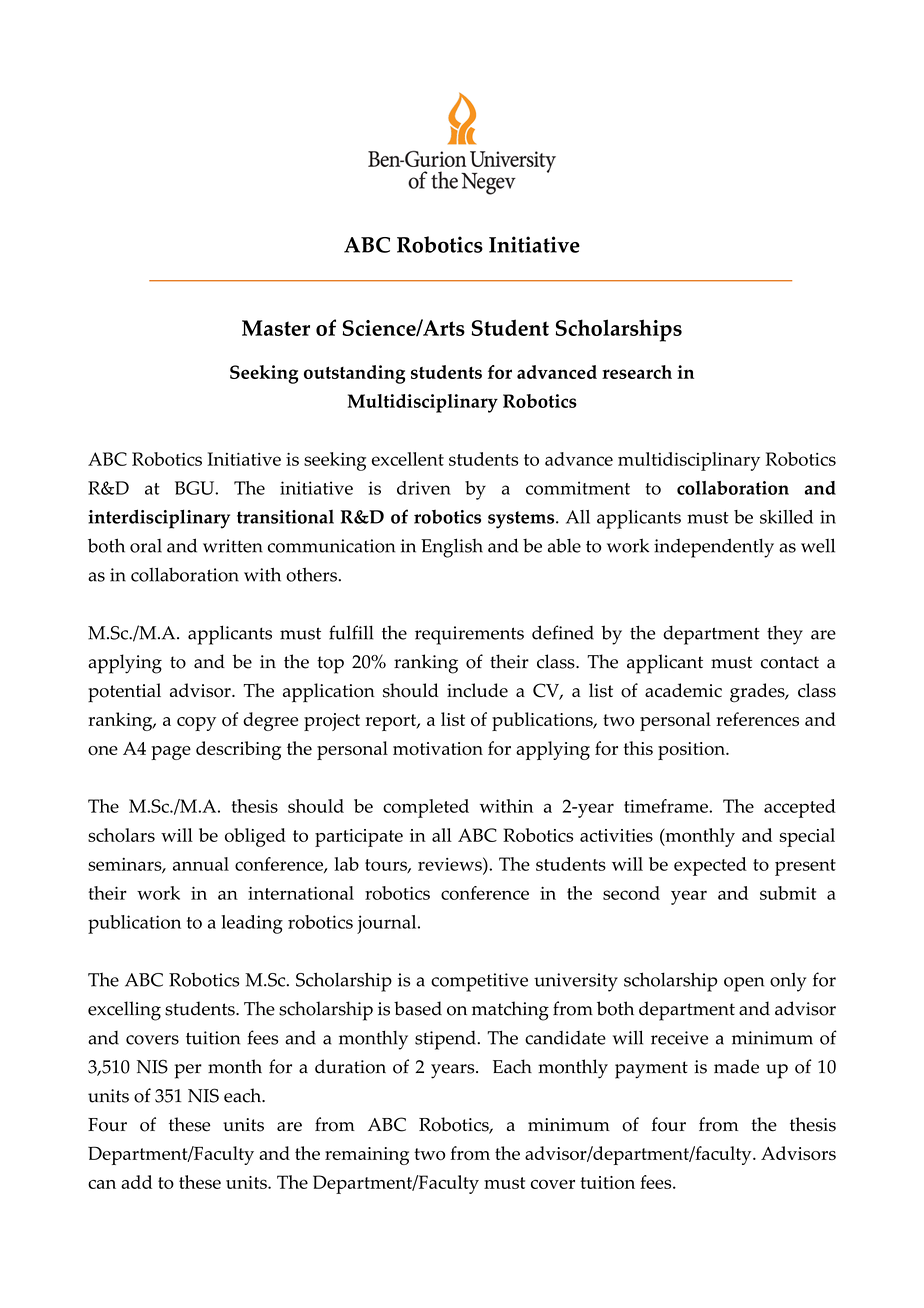 This screenshot has height=1308, width=924. What do you see at coordinates (276, 328) in the screenshot?
I see `Master` at bounding box center [276, 328].
